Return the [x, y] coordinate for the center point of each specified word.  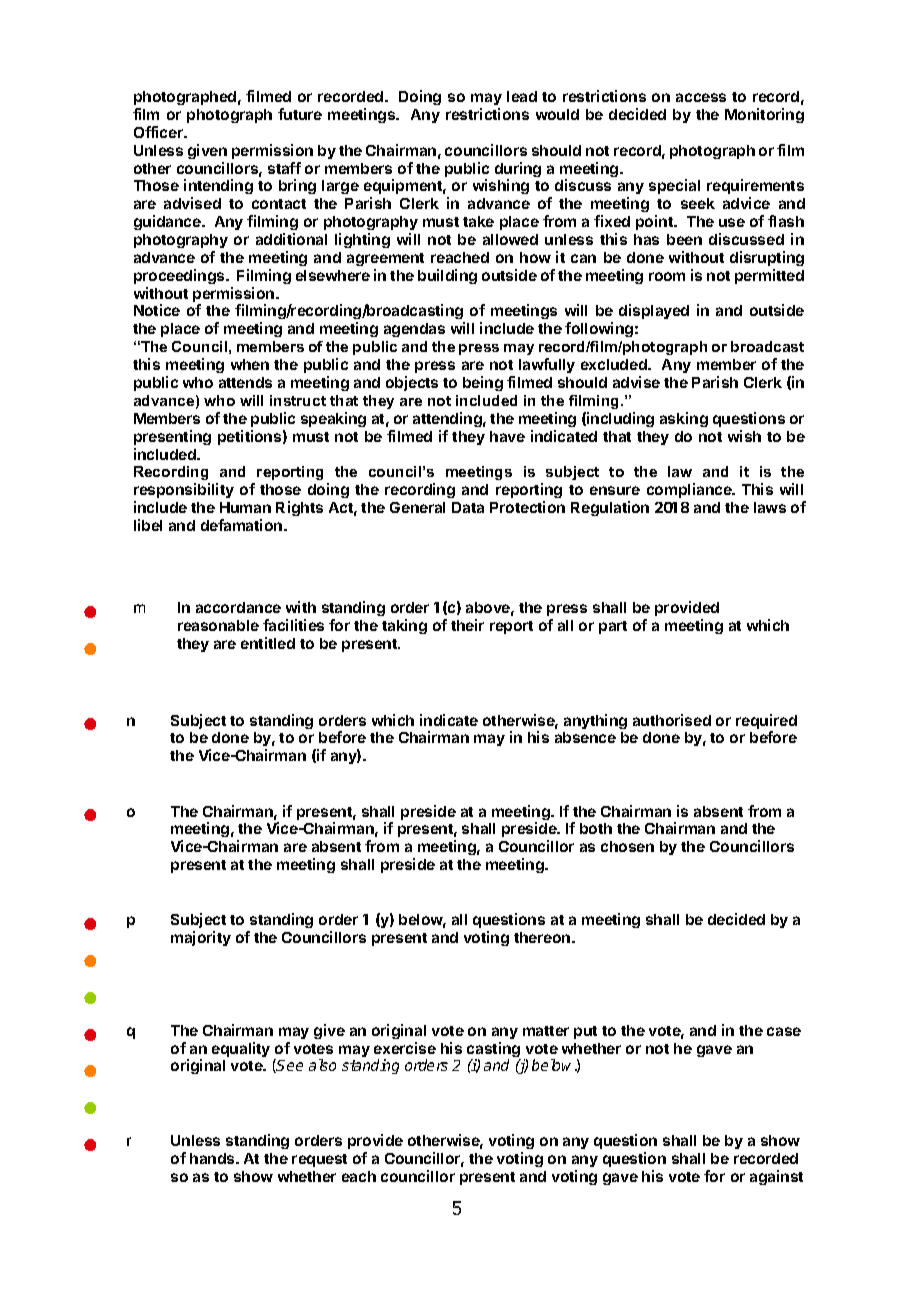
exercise [405, 1048]
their [467, 625]
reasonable [218, 625]
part [613, 627]
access [701, 97]
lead [522, 96]
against [776, 1177]
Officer [159, 132]
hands [213, 1158]
